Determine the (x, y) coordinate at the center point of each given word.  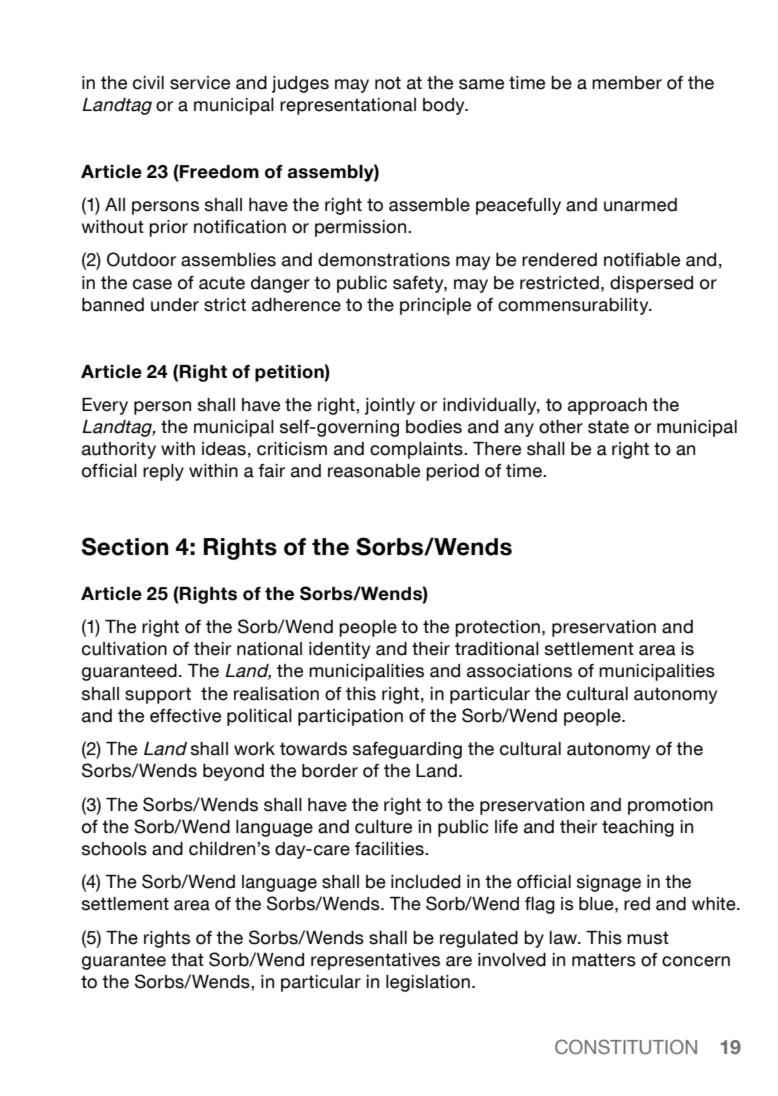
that (187, 960)
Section (125, 546)
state (608, 427)
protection (497, 628)
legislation (428, 983)
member (627, 83)
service (200, 83)
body (445, 106)
